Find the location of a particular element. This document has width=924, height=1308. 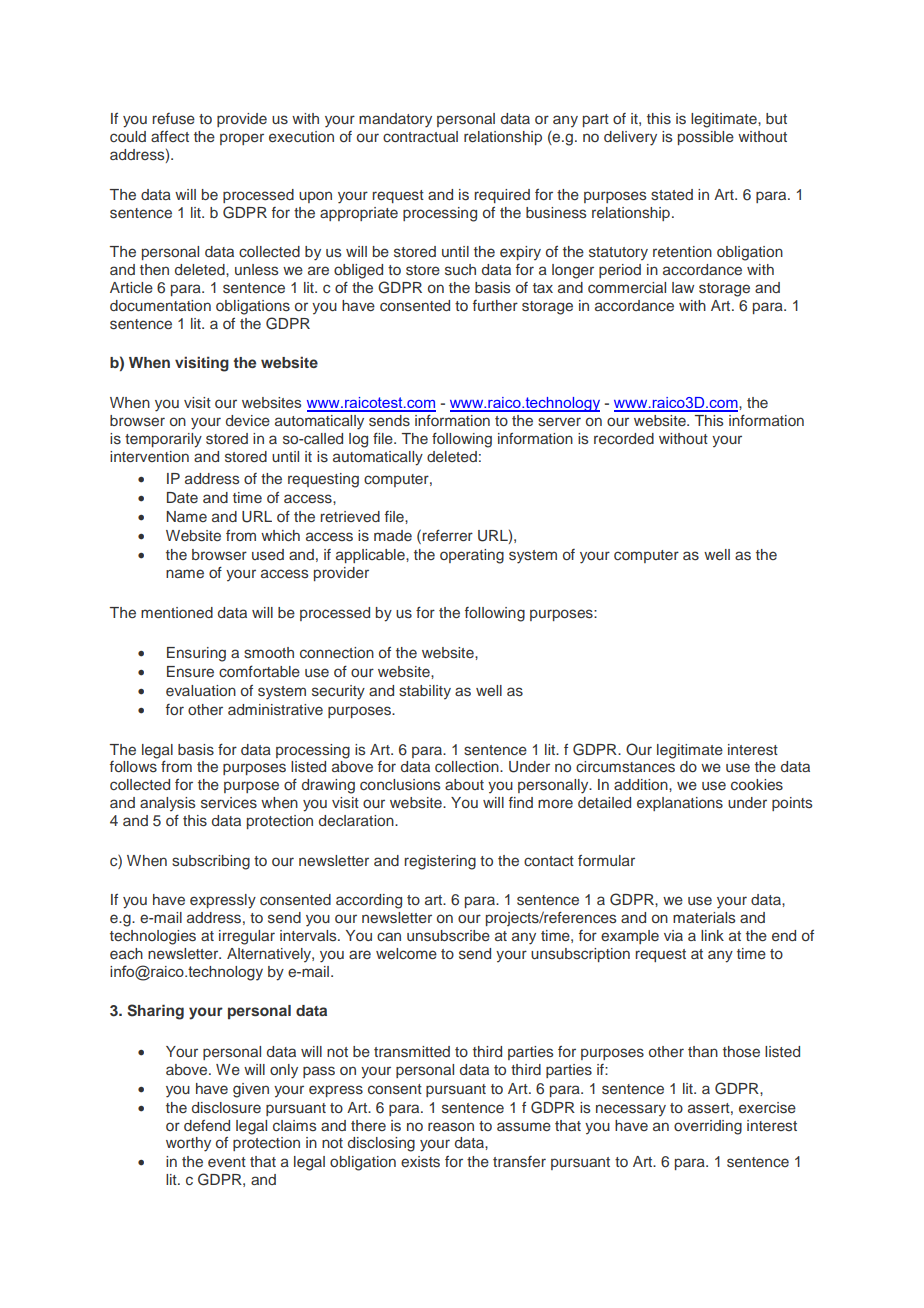

subscribing is located at coordinates (211, 862).
